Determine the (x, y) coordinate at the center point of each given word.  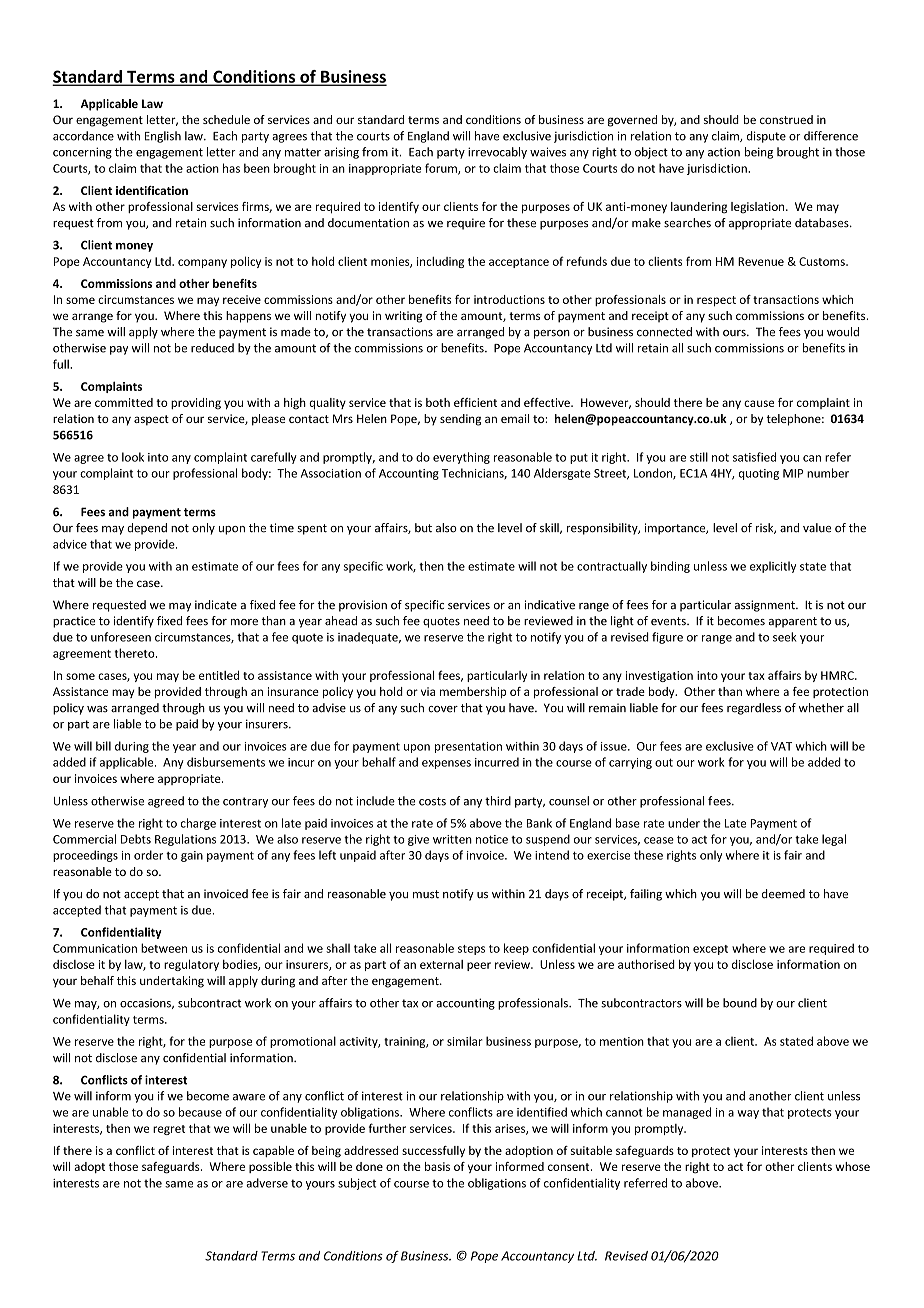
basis (437, 1166)
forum (442, 169)
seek (784, 637)
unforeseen (121, 637)
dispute (766, 137)
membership (473, 692)
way (748, 1114)
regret (169, 1130)
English (163, 137)
